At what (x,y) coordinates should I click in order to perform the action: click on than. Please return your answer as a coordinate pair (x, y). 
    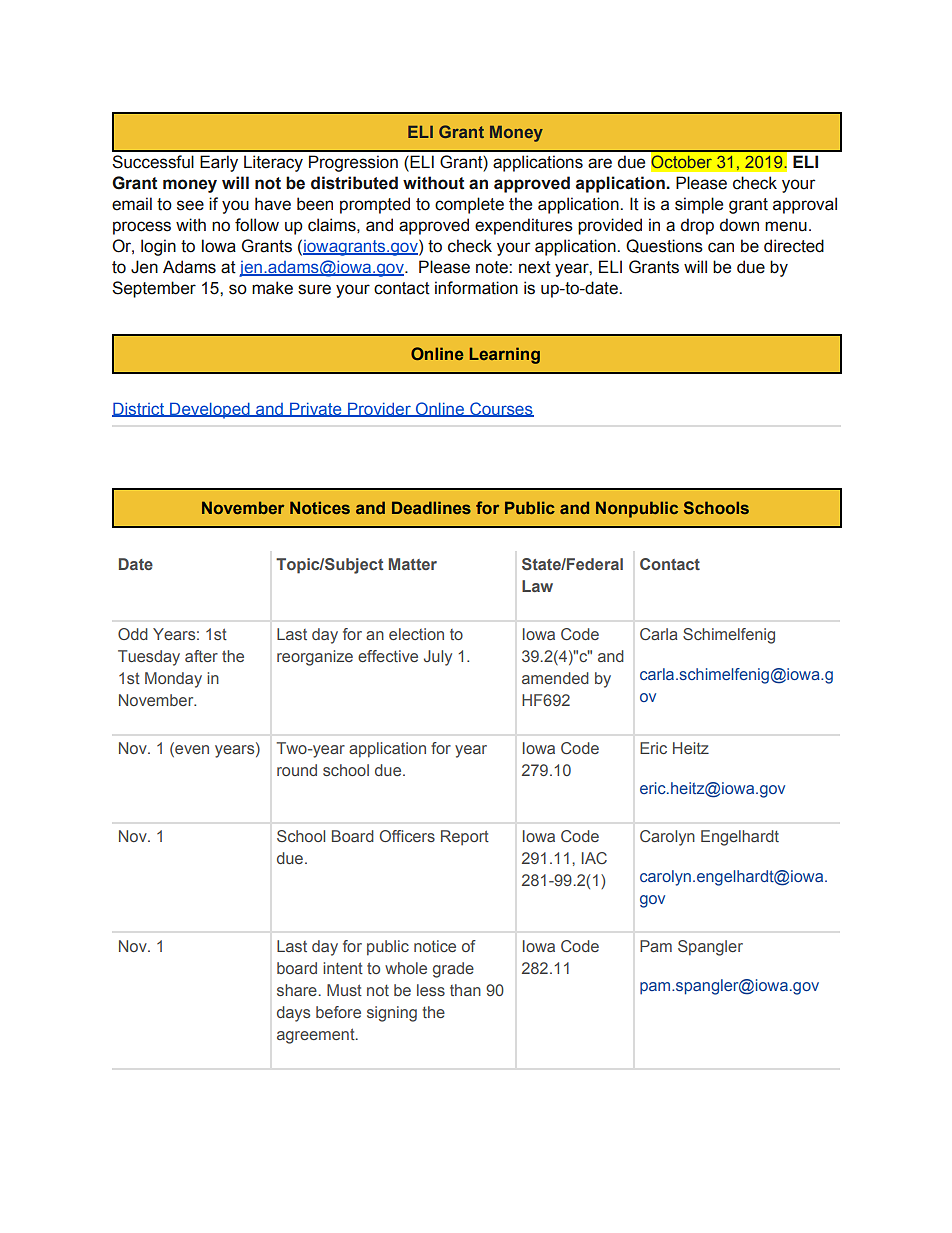
    Looking at the image, I should click on (465, 990).
